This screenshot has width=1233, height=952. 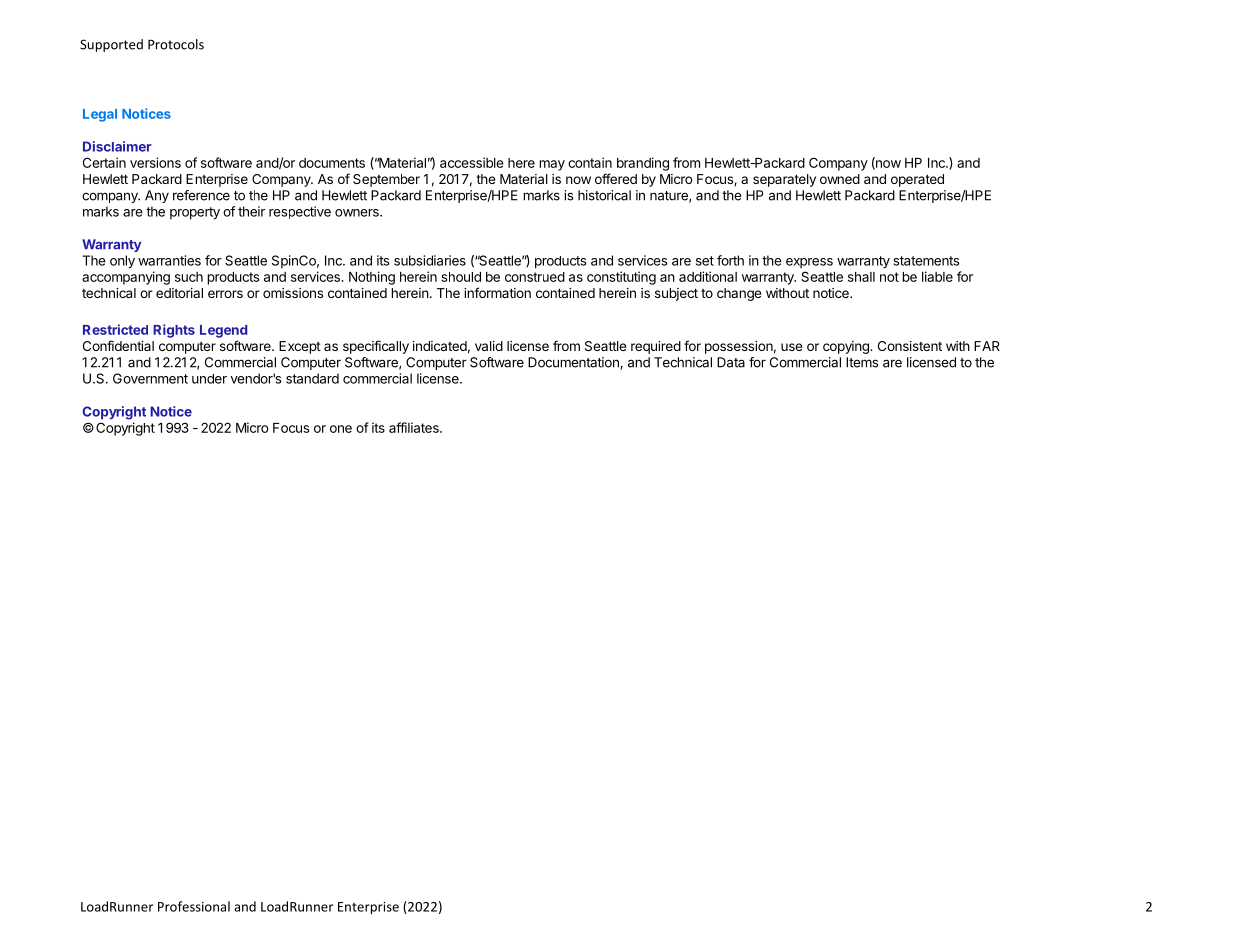 I want to click on may, so click(x=552, y=165).
